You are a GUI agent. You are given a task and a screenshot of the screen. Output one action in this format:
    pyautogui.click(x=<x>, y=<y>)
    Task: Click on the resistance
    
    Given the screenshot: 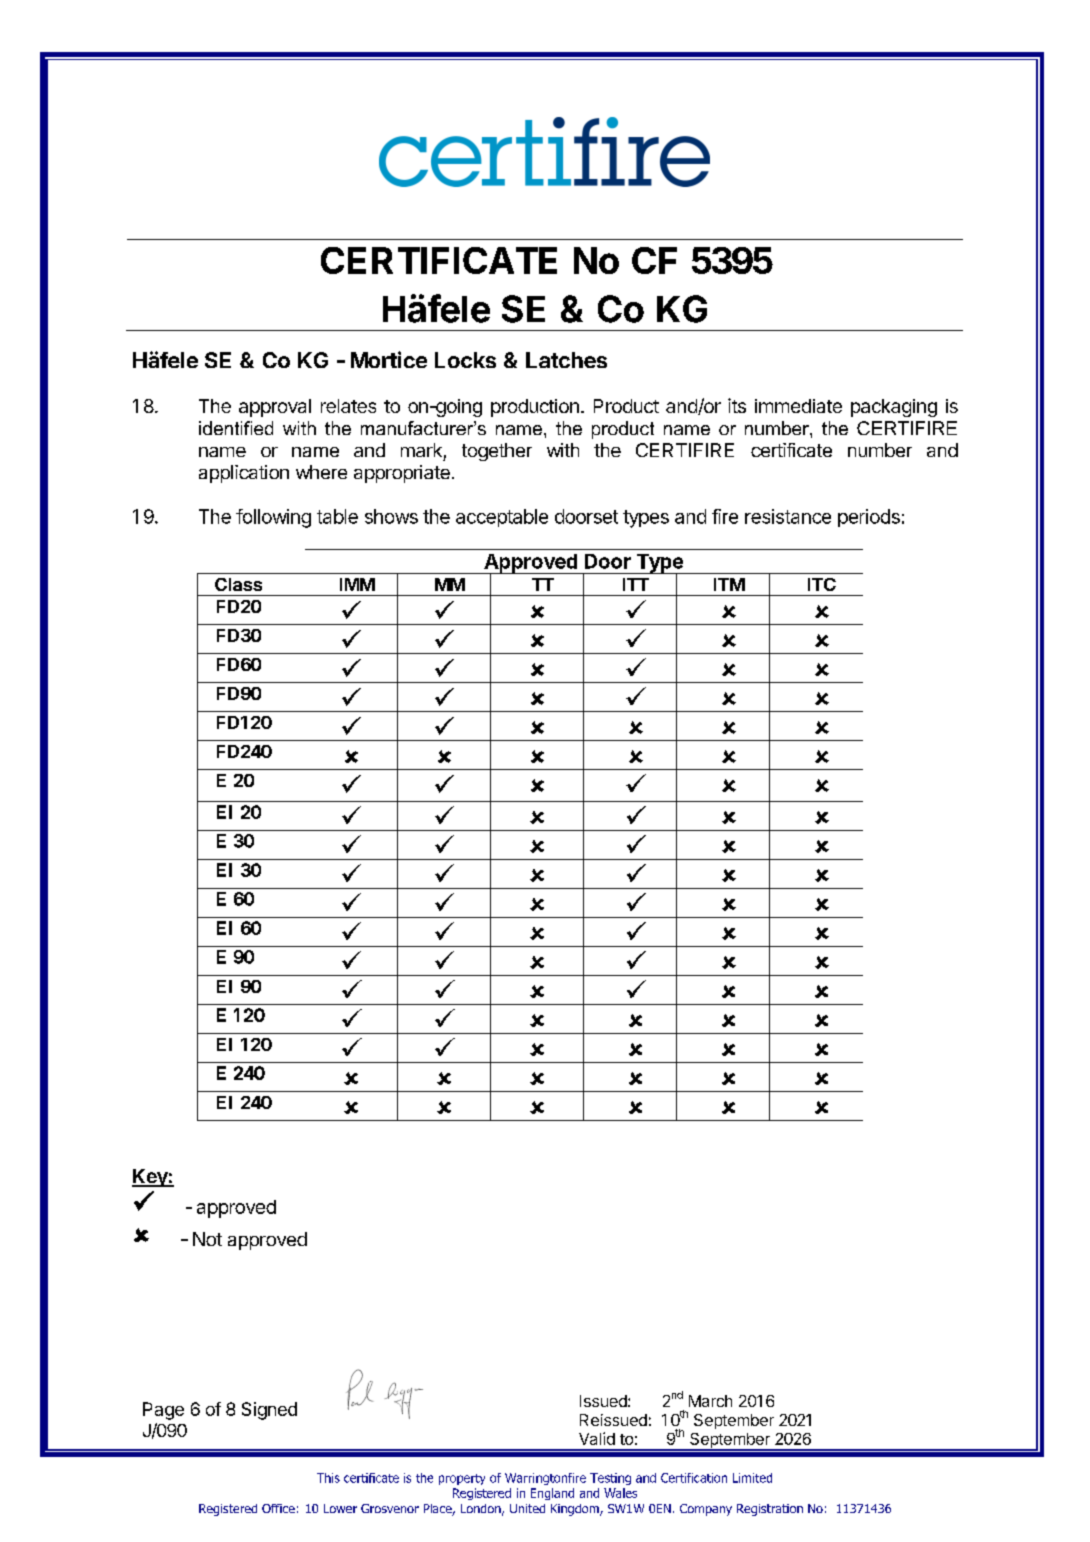 What is the action you would take?
    pyautogui.click(x=788, y=516)
